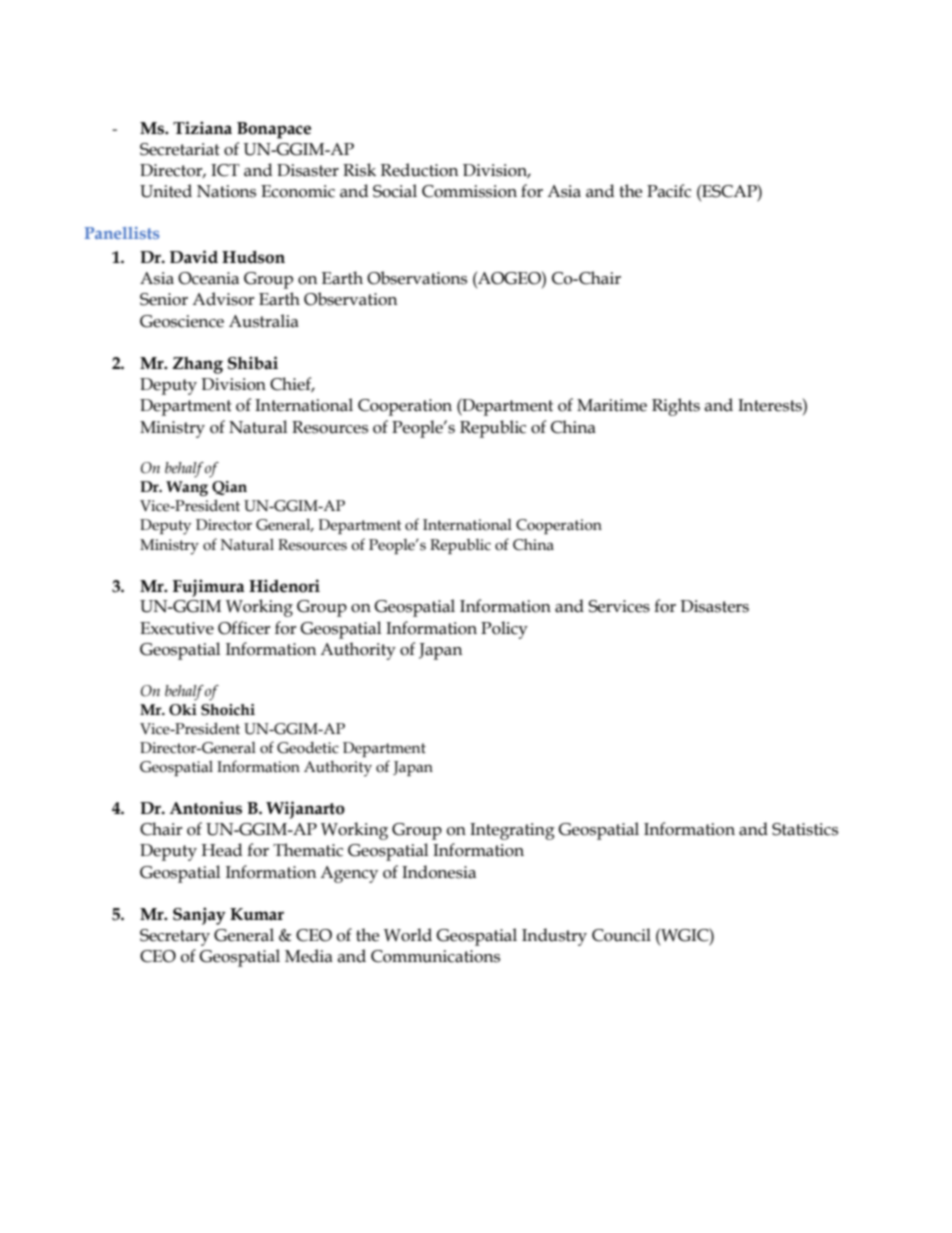 The height and width of the screenshot is (1233, 952). I want to click on Reduction, so click(420, 170).
